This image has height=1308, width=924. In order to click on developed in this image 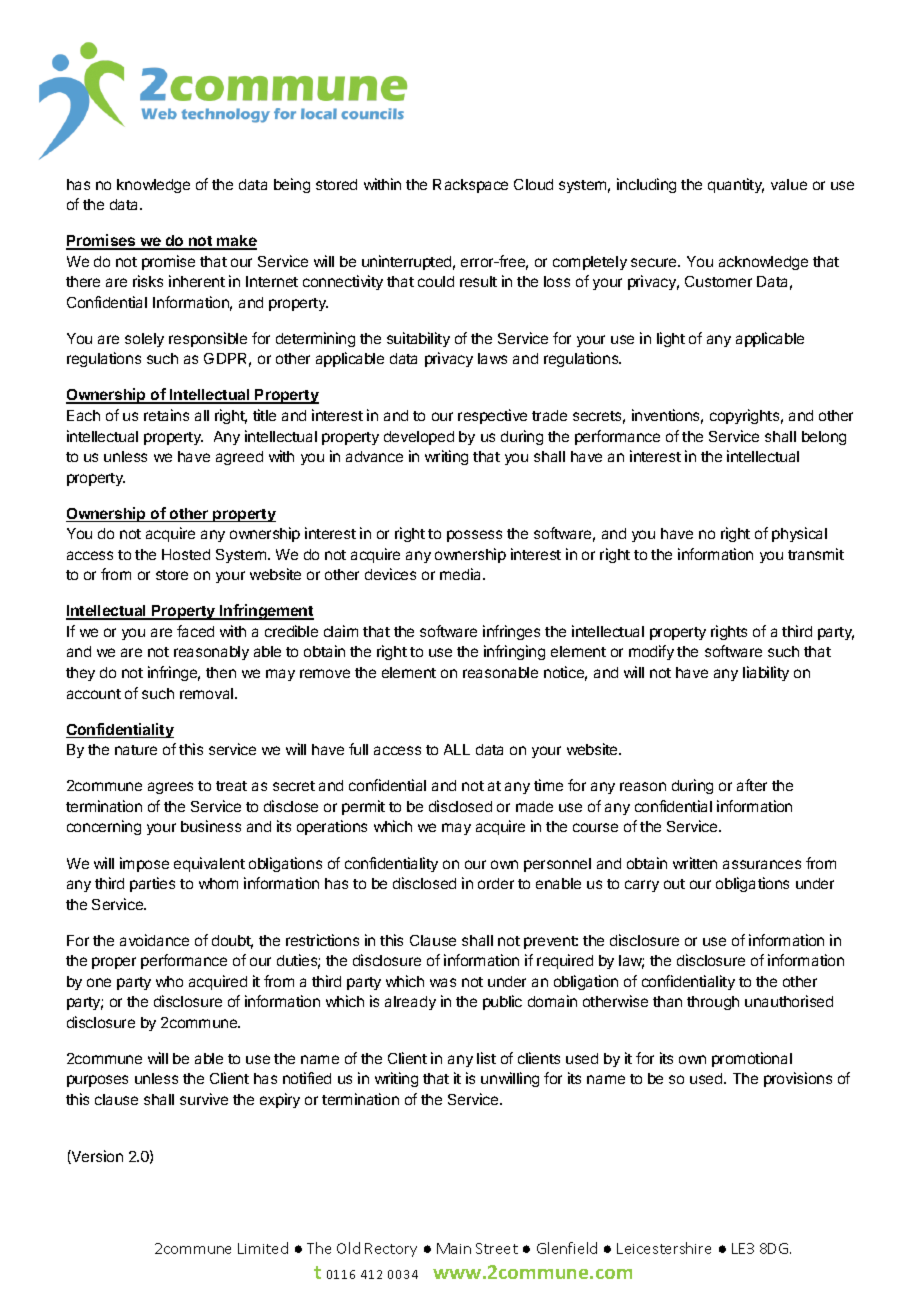, I will do `click(419, 438)`.
